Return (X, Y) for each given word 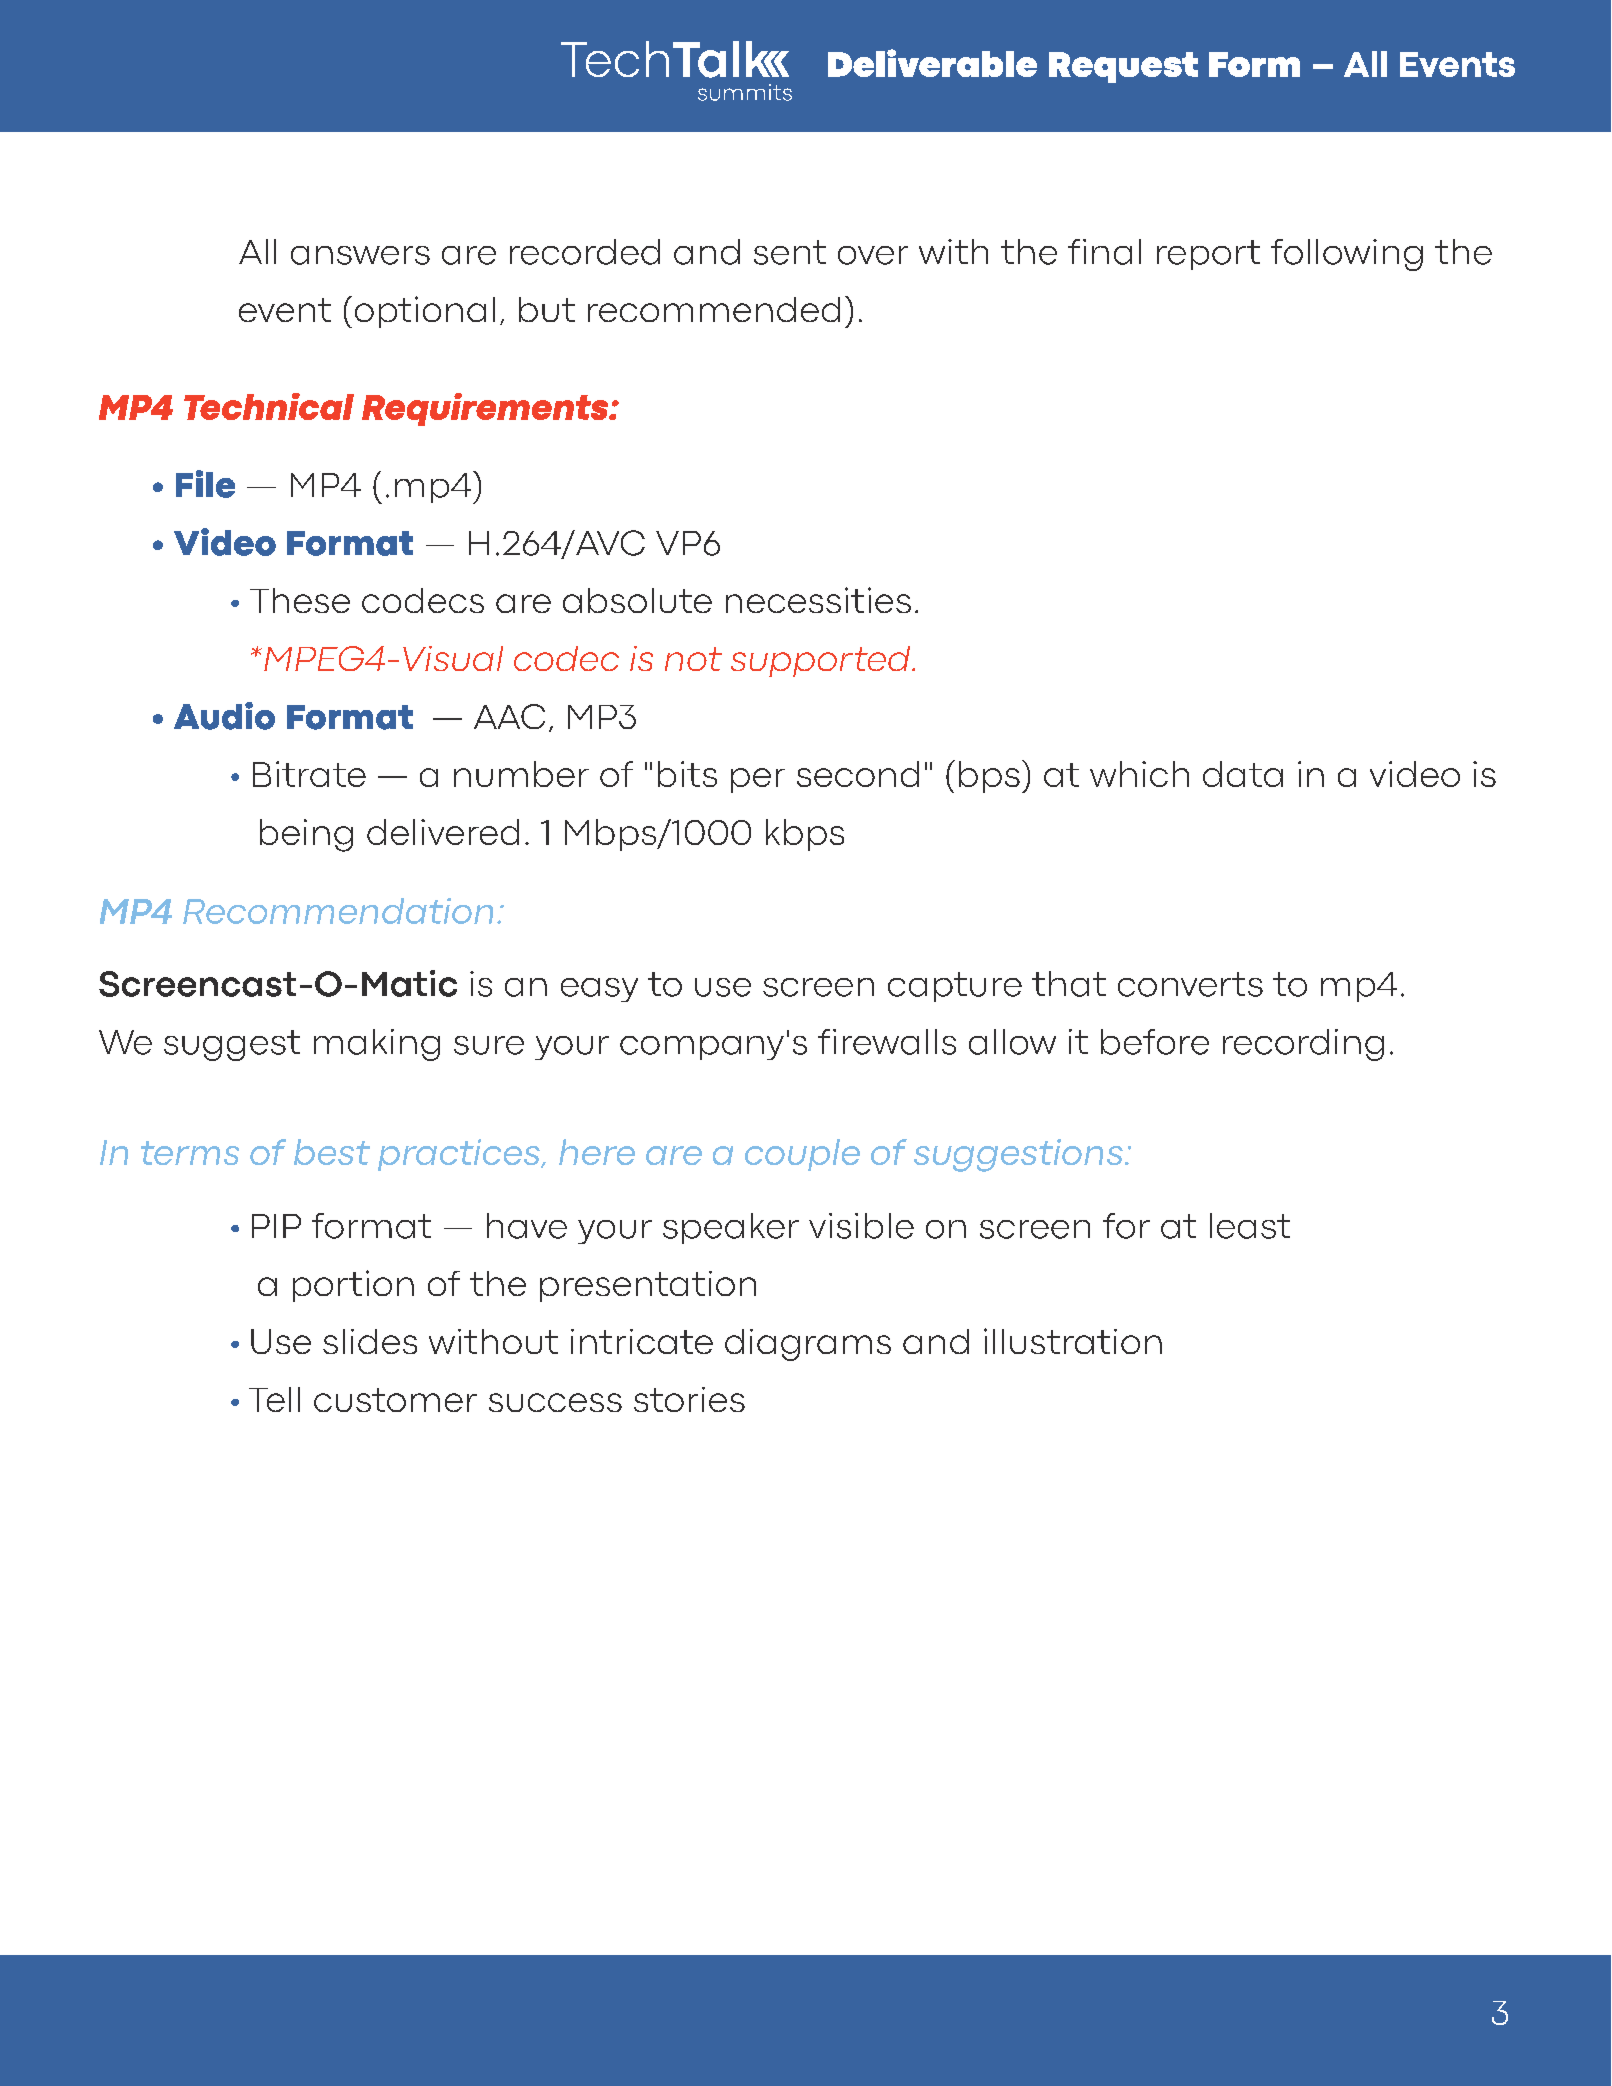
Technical (269, 406)
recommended (714, 309)
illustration (1073, 1341)
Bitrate (309, 774)
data (1243, 774)
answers (360, 255)
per (758, 780)
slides (370, 1341)
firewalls (887, 1042)
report (1208, 255)
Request (1123, 67)
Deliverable (932, 63)
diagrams (808, 1345)
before (1155, 1042)
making (377, 1045)
